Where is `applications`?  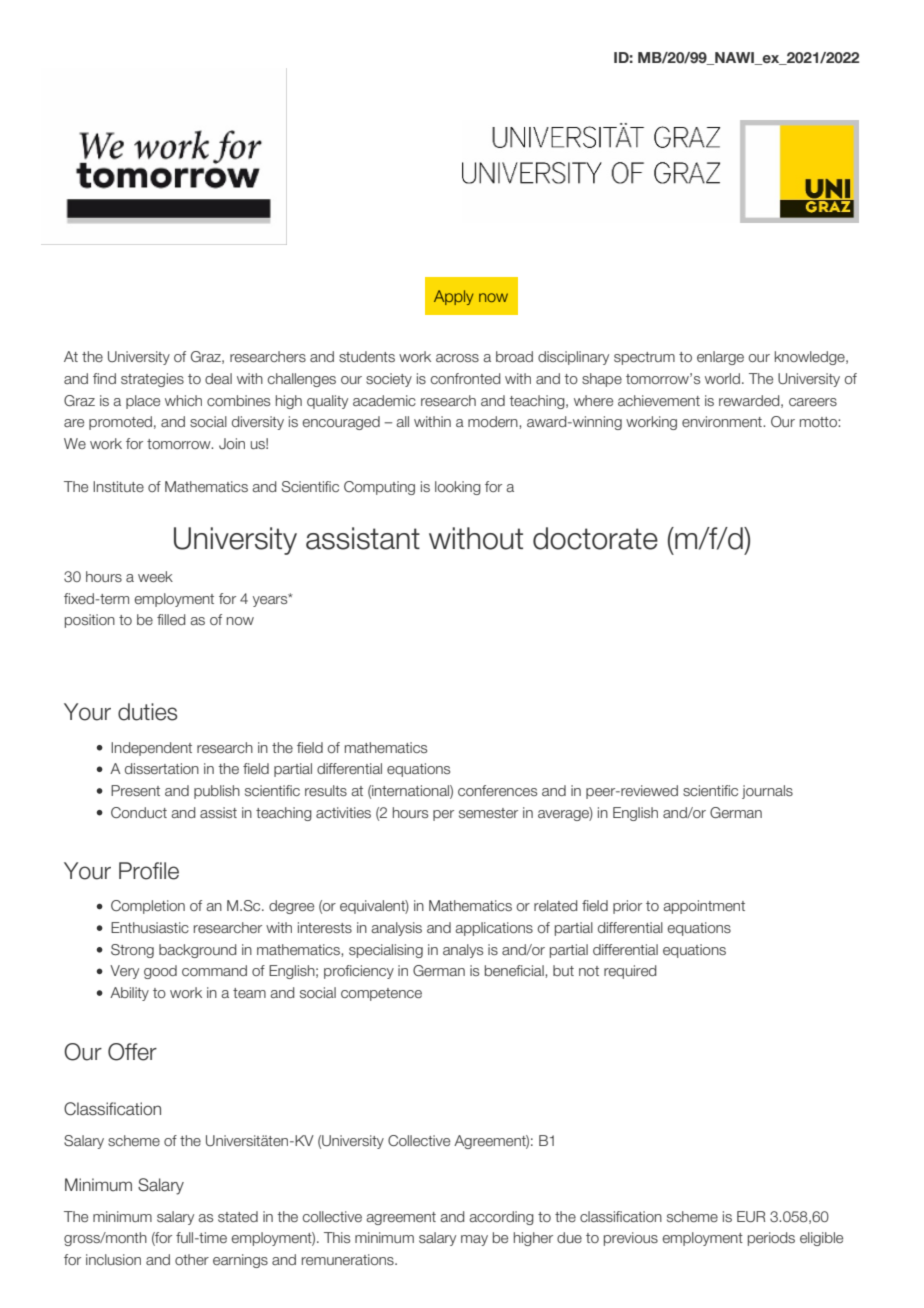 applications is located at coordinates (494, 929).
